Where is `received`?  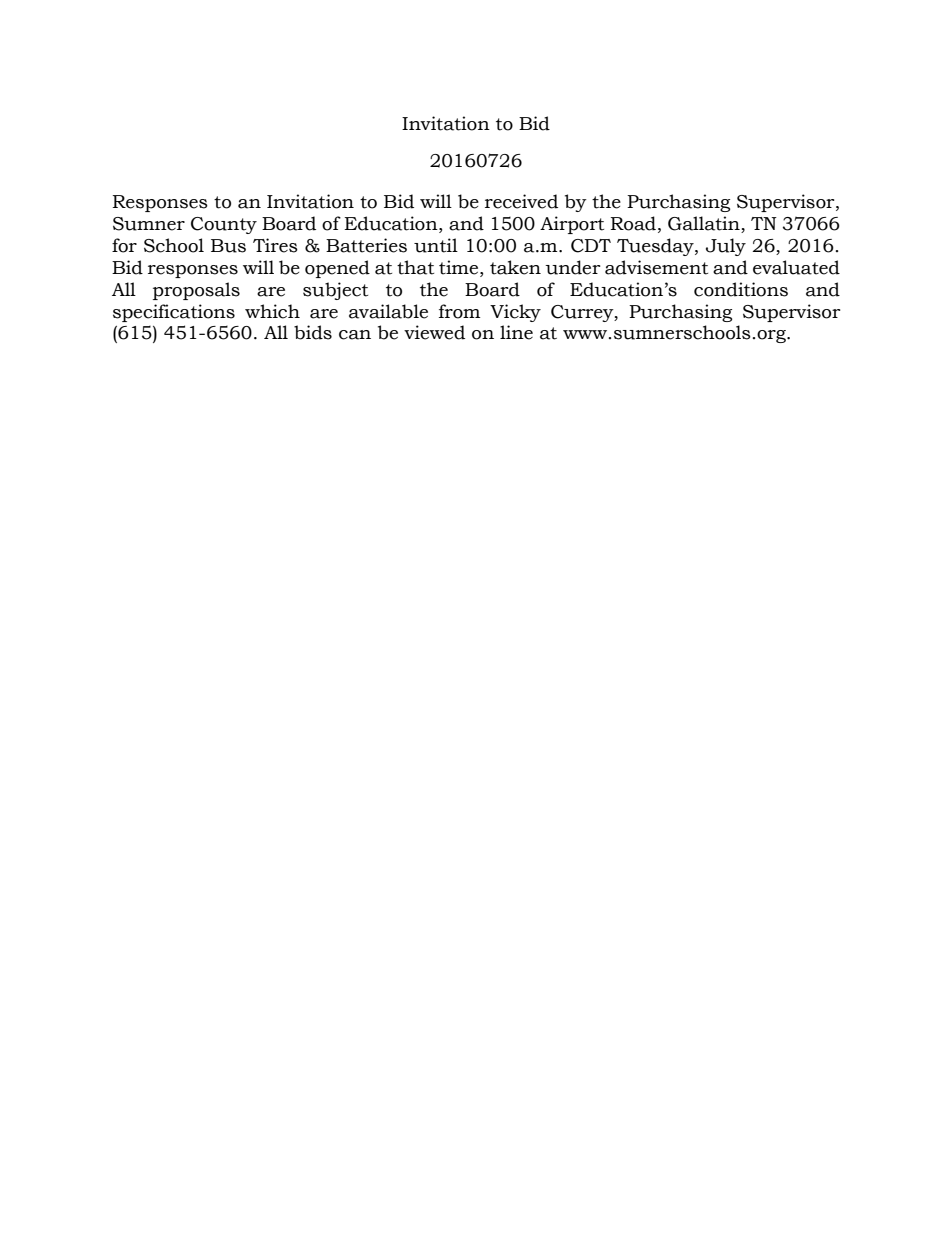
received is located at coordinates (521, 201).
